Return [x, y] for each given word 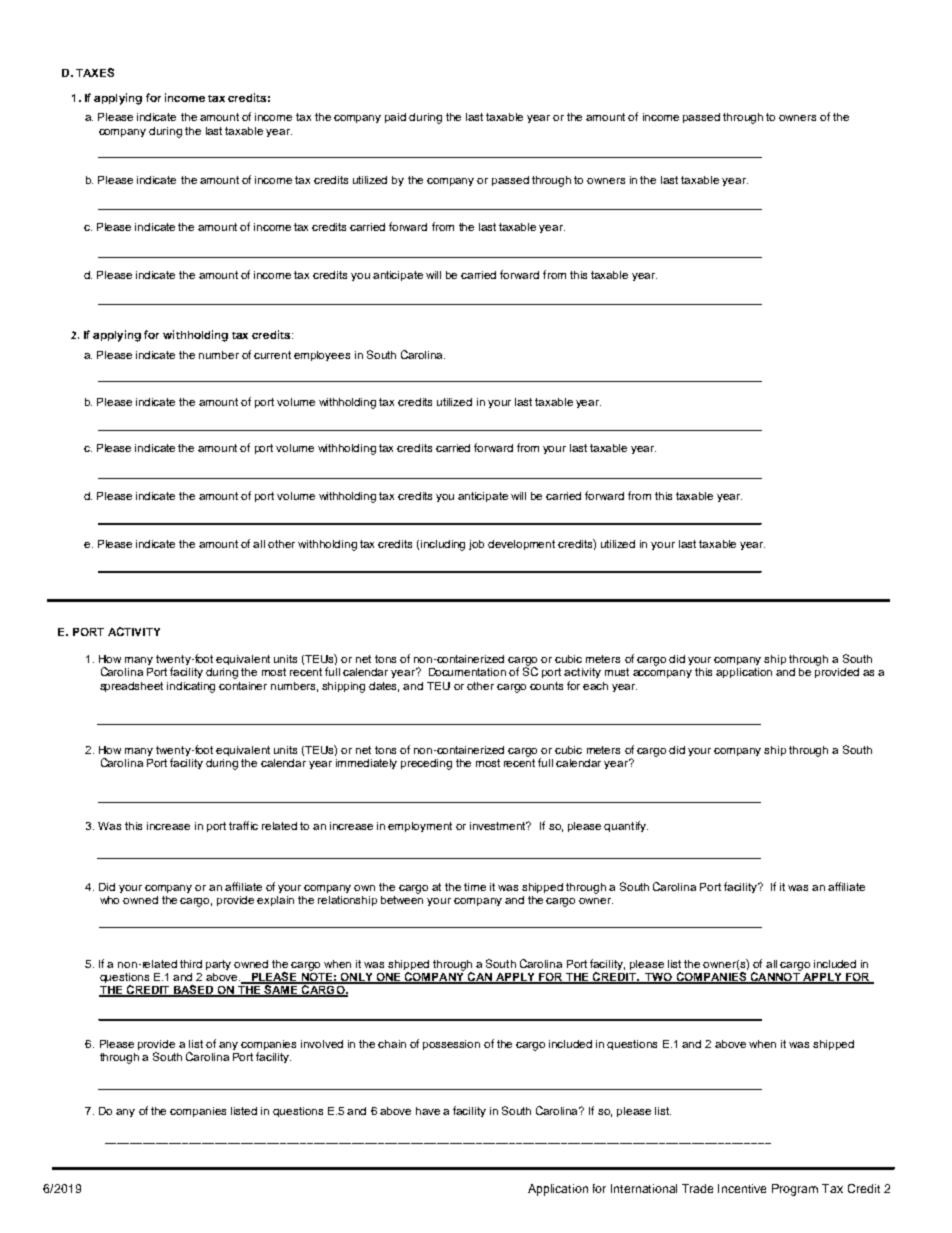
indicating [191, 687]
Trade [697, 1188]
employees [322, 356]
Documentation [467, 672]
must [617, 672]
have [428, 1111]
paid [395, 118]
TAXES [95, 72]
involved [322, 1044]
